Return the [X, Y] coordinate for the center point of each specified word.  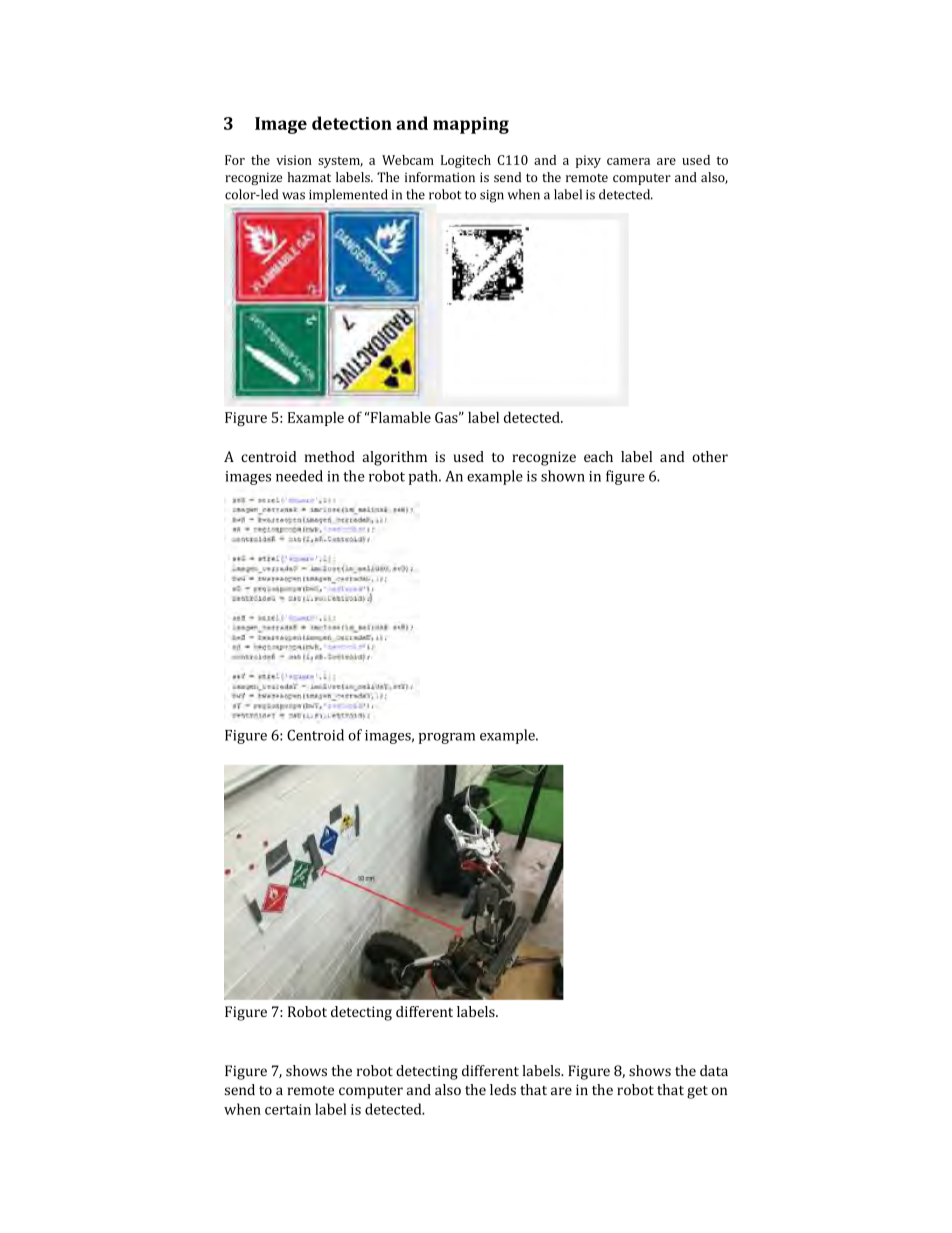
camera [628, 161]
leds [503, 1089]
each [598, 456]
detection [352, 123]
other [710, 456]
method [330, 456]
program [447, 738]
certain [288, 1109]
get [697, 1092]
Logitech [466, 161]
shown [563, 476]
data [714, 1070]
